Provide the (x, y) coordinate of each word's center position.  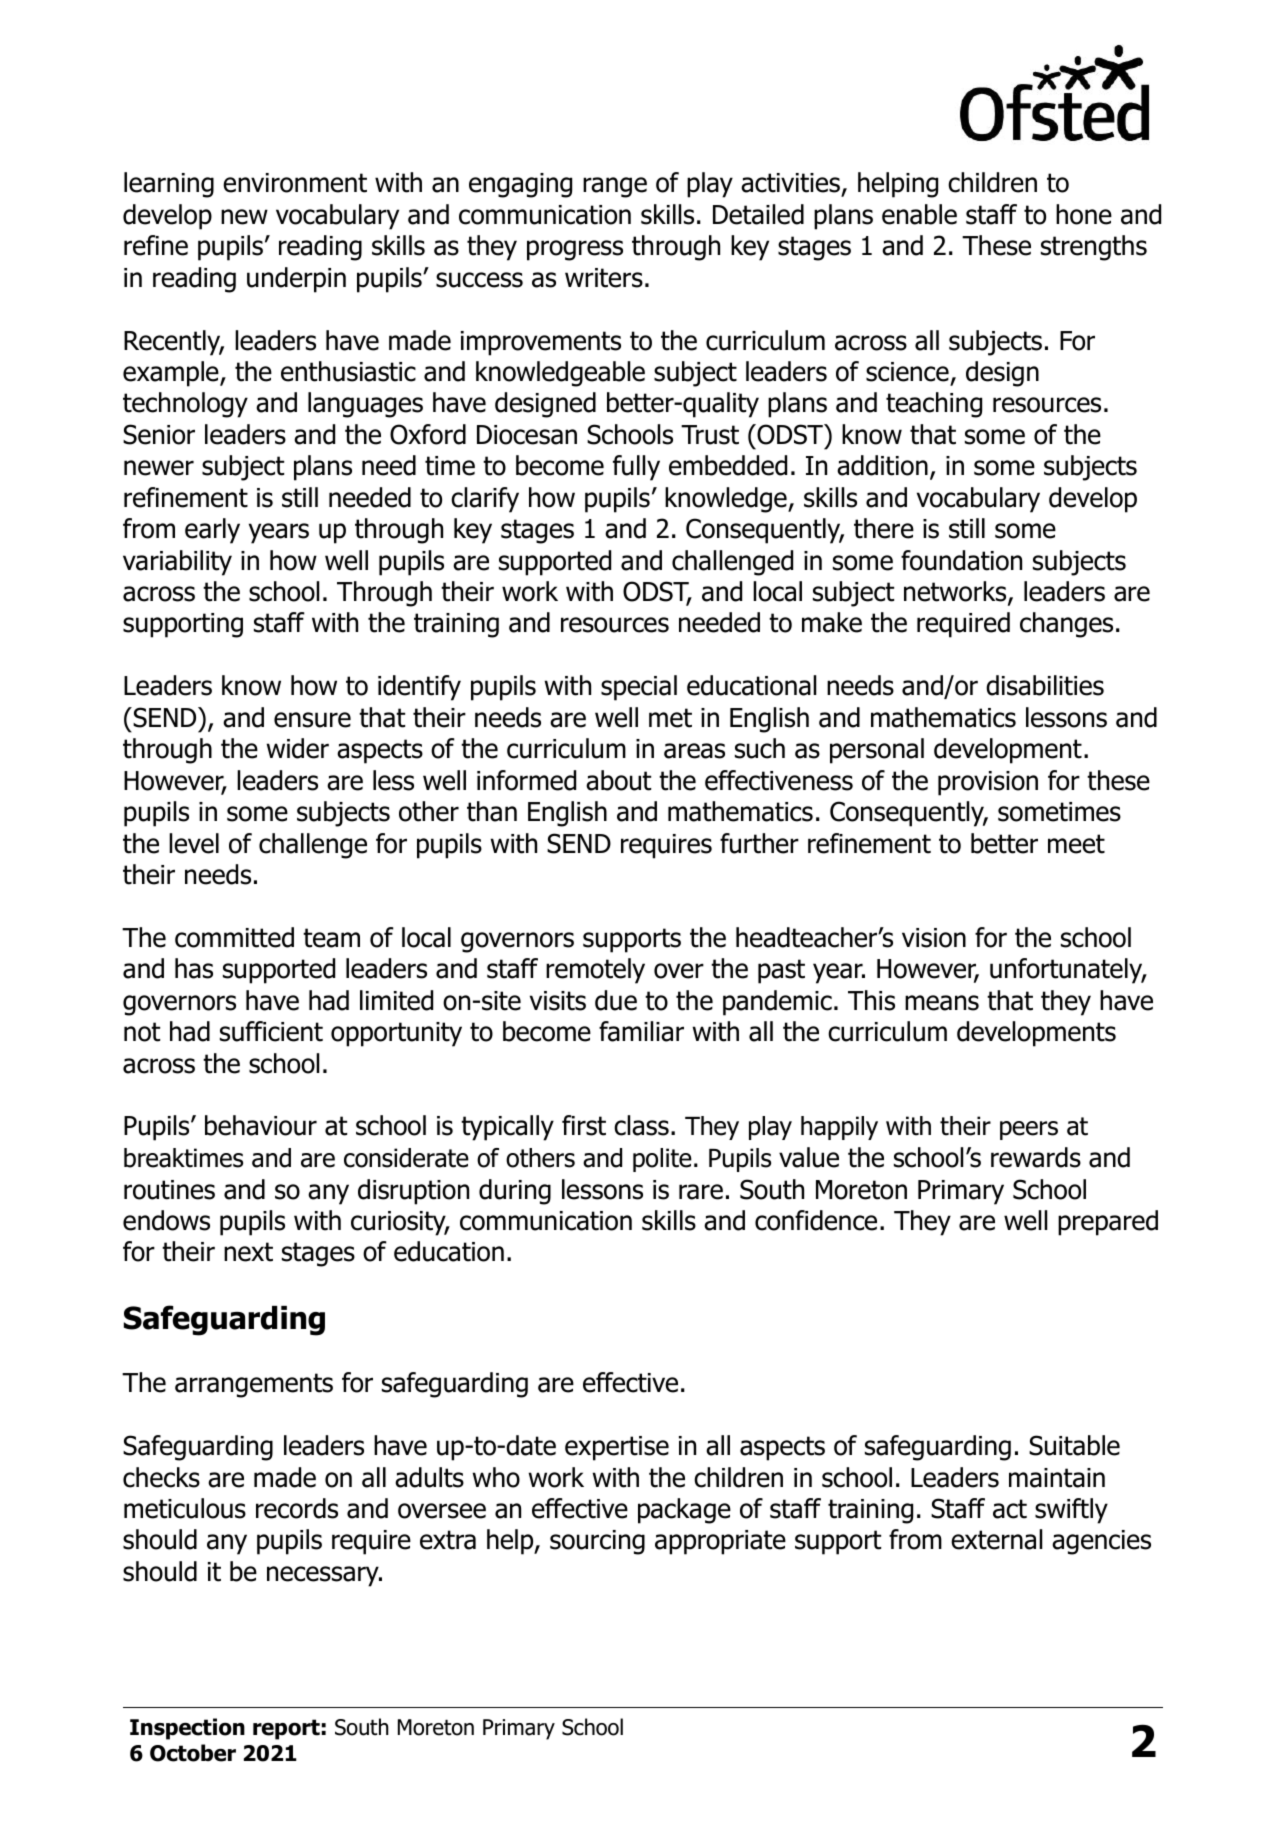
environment (295, 183)
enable (919, 214)
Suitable (1074, 1445)
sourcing (597, 1542)
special (639, 688)
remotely (595, 971)
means (942, 1003)
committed (234, 937)
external (996, 1539)
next (248, 1252)
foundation (961, 560)
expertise (617, 1448)
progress (575, 250)
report (286, 1729)
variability (177, 563)
